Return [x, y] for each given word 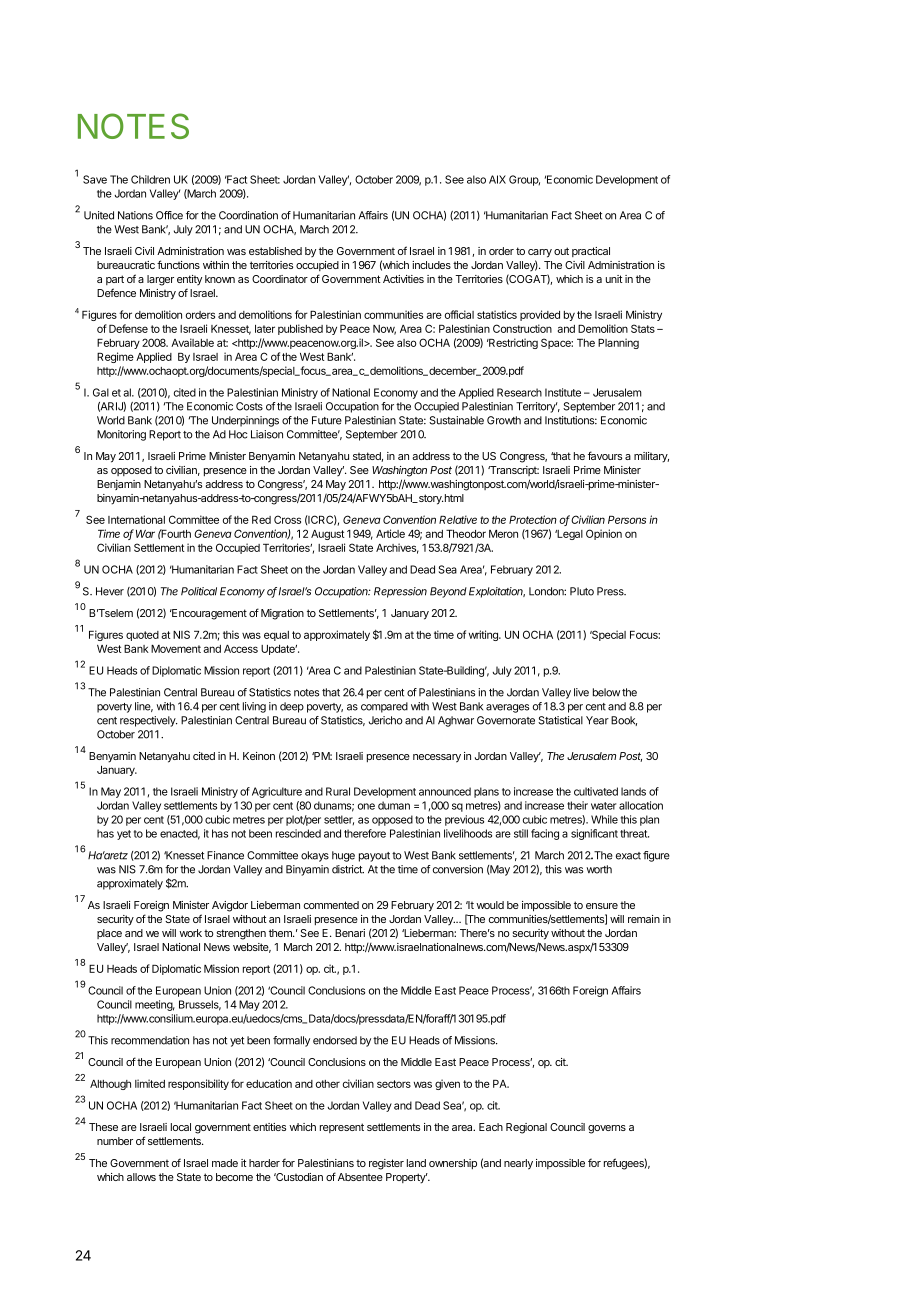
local [181, 1127]
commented [331, 905]
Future [327, 420]
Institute [563, 392]
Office [169, 215]
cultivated [596, 791]
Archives [397, 548]
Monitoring [121, 435]
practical [591, 252]
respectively [149, 721]
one [366, 806]
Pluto [582, 591]
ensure [602, 906]
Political [199, 591]
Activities [403, 279]
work [190, 933]
